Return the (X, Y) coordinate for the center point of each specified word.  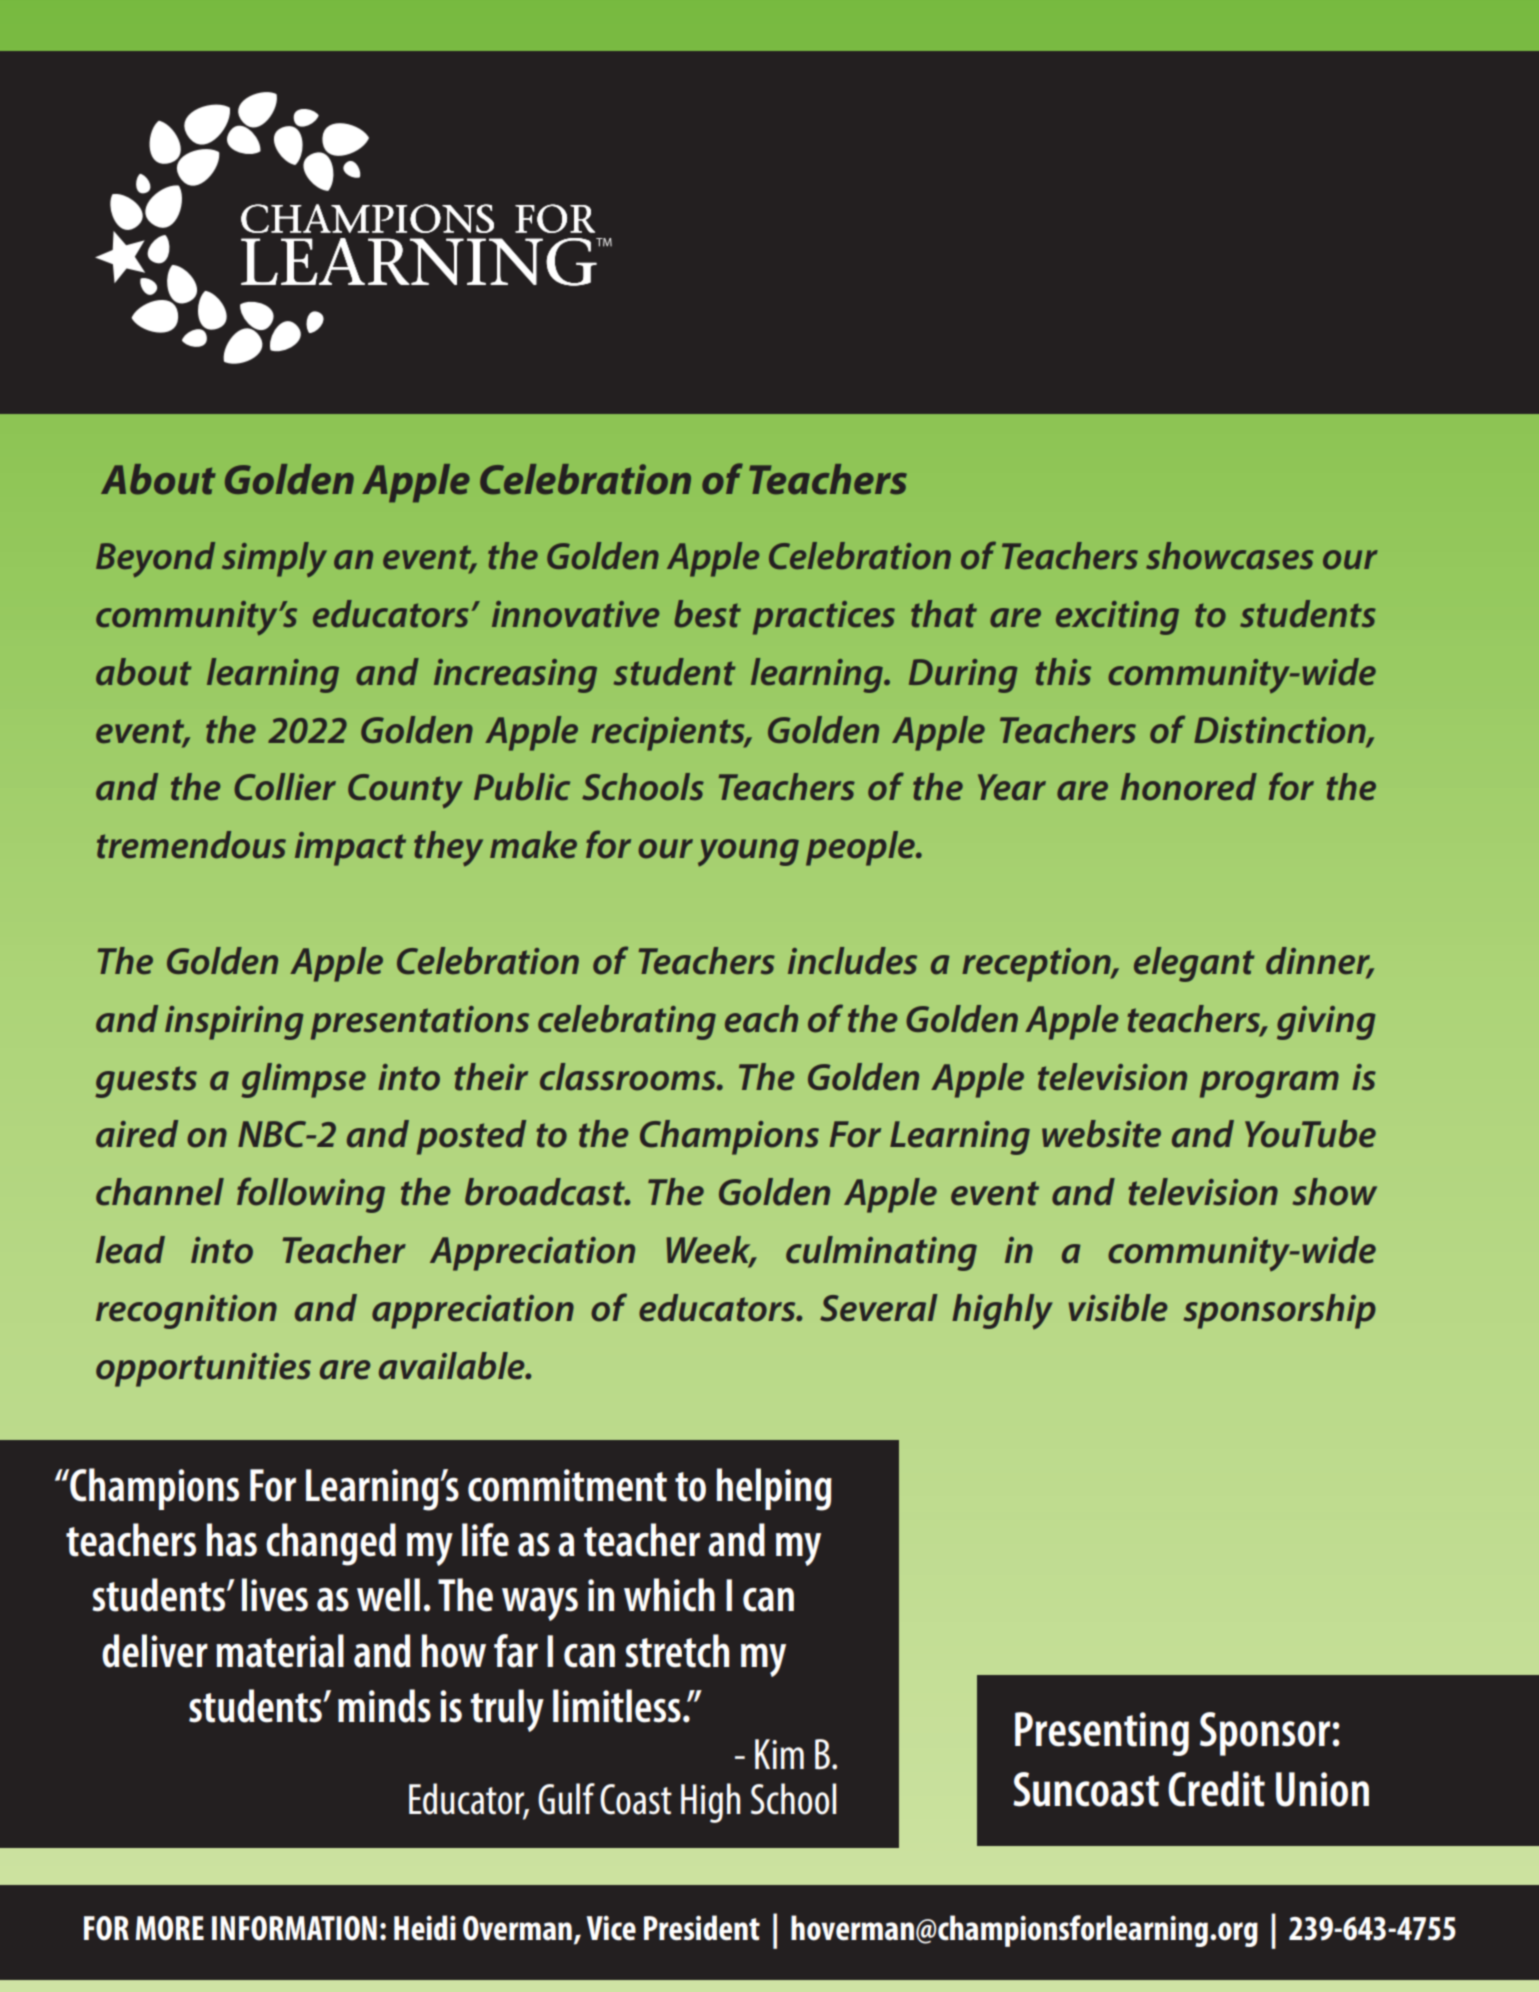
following (311, 1195)
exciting (1117, 618)
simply (274, 559)
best (708, 614)
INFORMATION (294, 1928)
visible (1118, 1308)
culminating (881, 1253)
